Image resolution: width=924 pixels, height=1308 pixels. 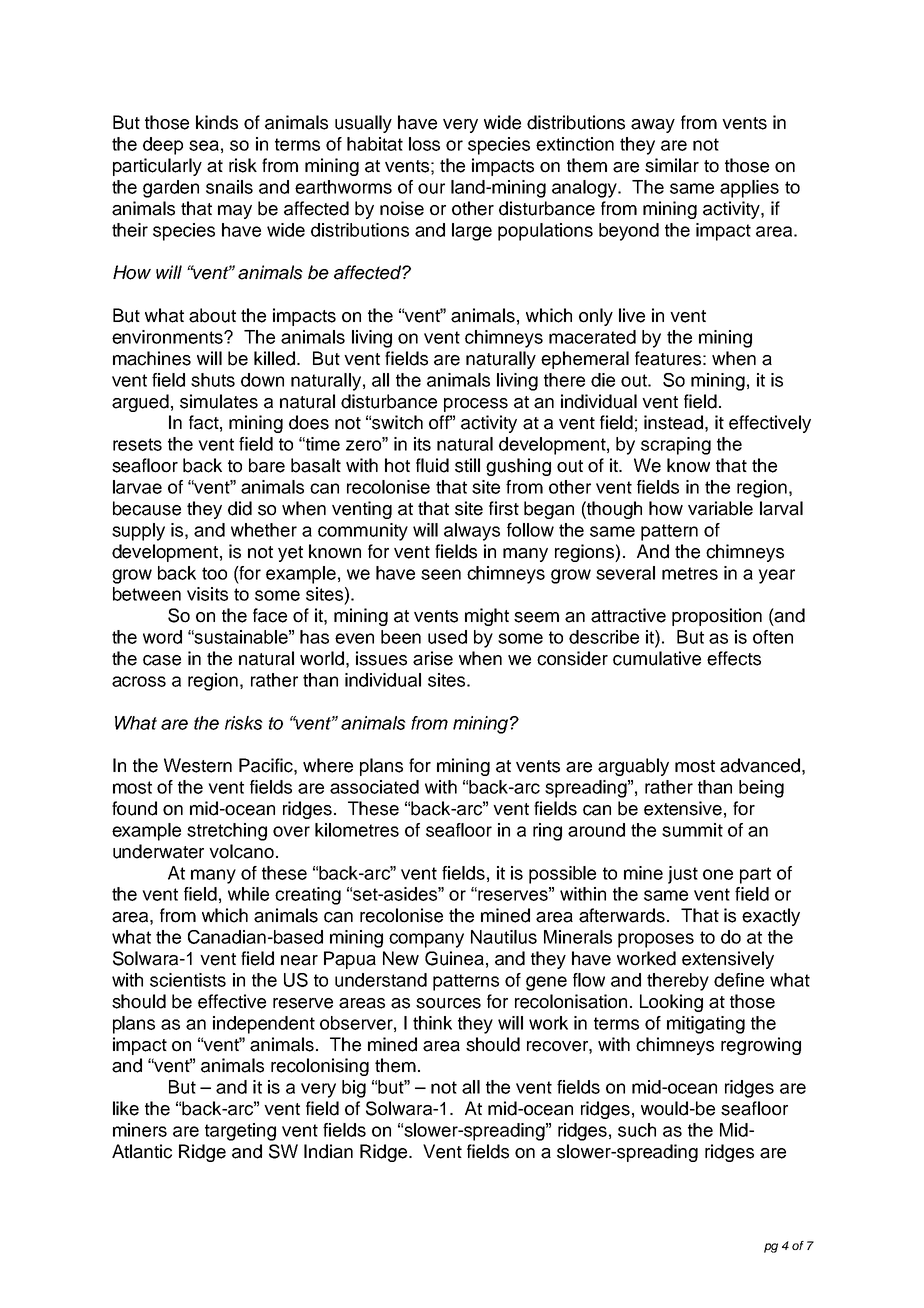 I want to click on process, so click(x=476, y=405).
